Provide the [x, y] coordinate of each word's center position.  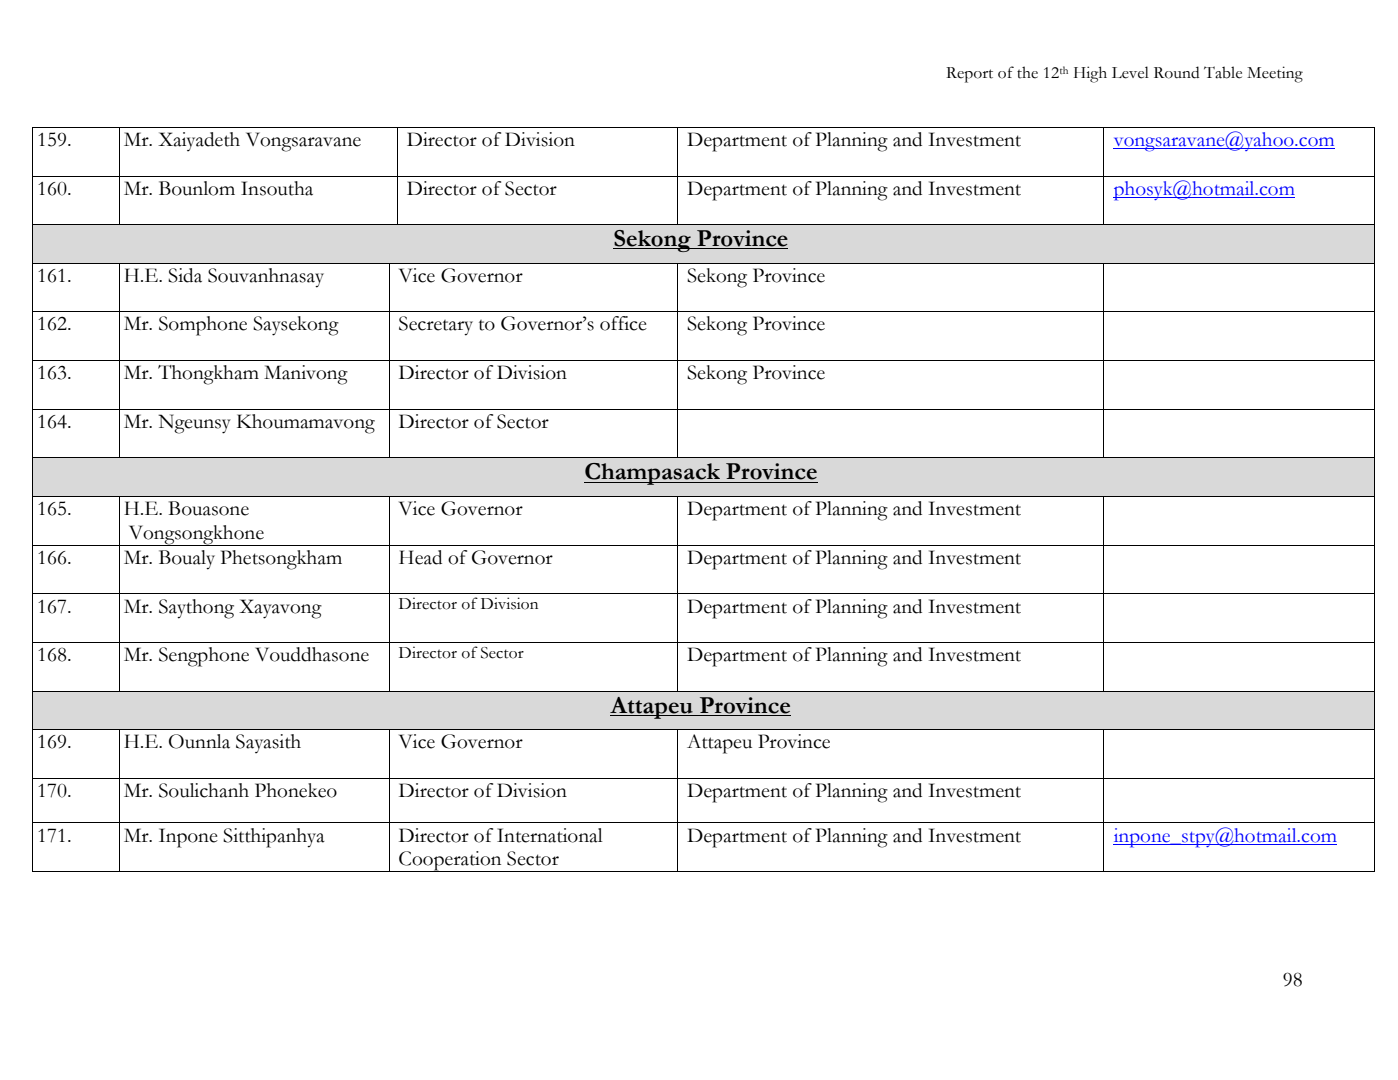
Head [420, 557]
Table [1223, 72]
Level [1130, 72]
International [550, 835]
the [1027, 72]
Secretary [436, 326]
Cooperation [450, 861]
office [623, 323]
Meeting [1275, 74]
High [1090, 74]
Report [969, 75]
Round [1176, 72]
